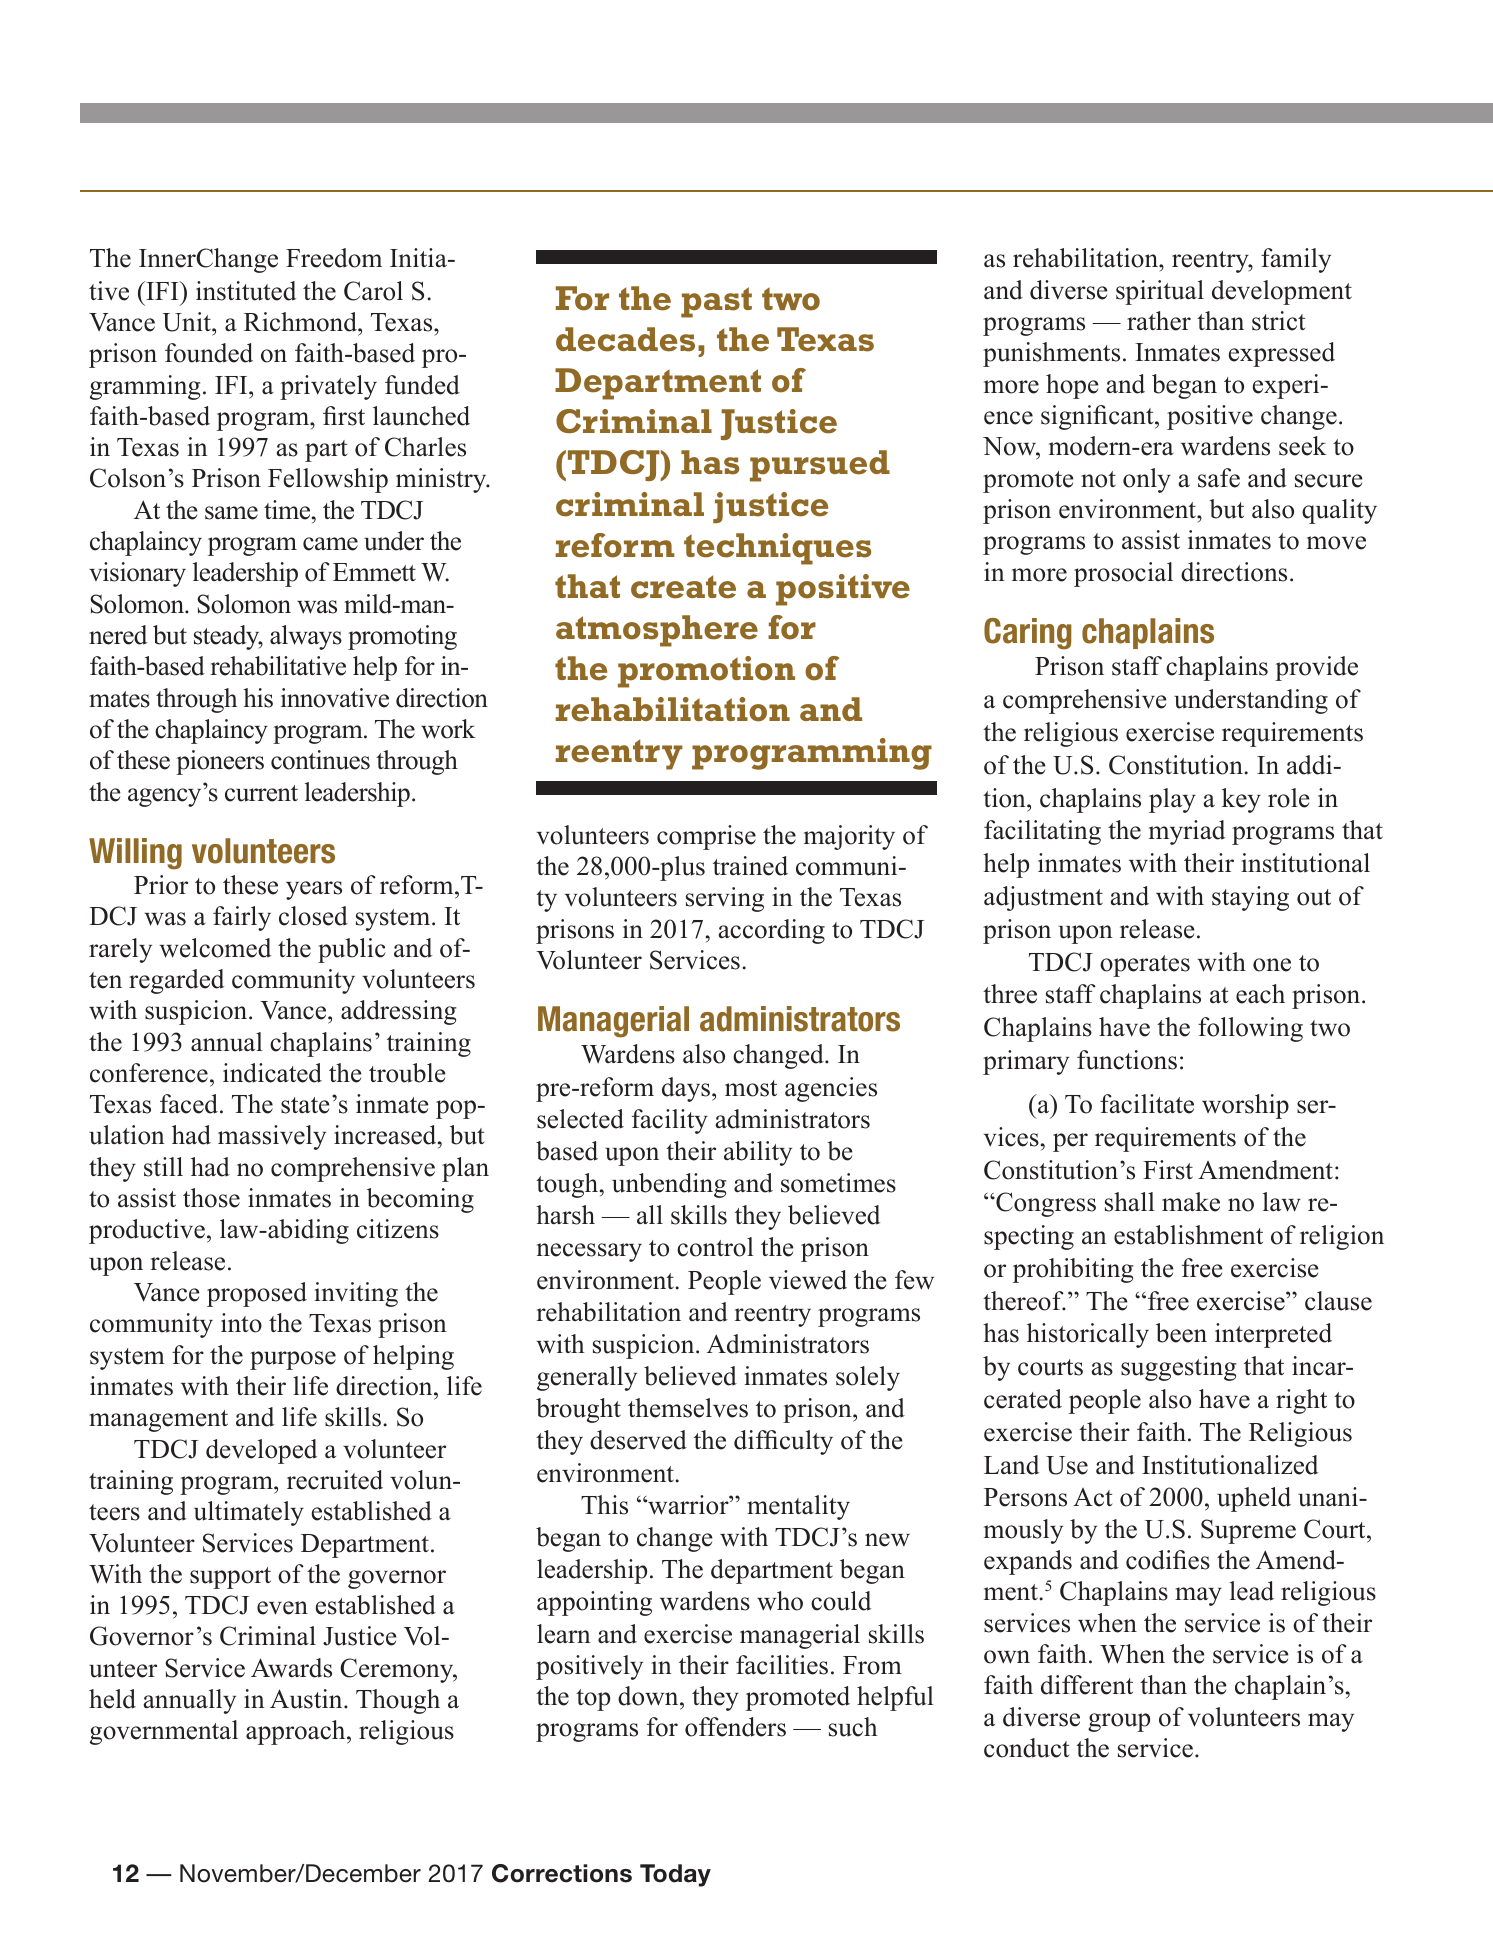 Image resolution: width=1493 pixels, height=1938 pixels. What do you see at coordinates (675, 1875) in the screenshot?
I see `Today` at bounding box center [675, 1875].
